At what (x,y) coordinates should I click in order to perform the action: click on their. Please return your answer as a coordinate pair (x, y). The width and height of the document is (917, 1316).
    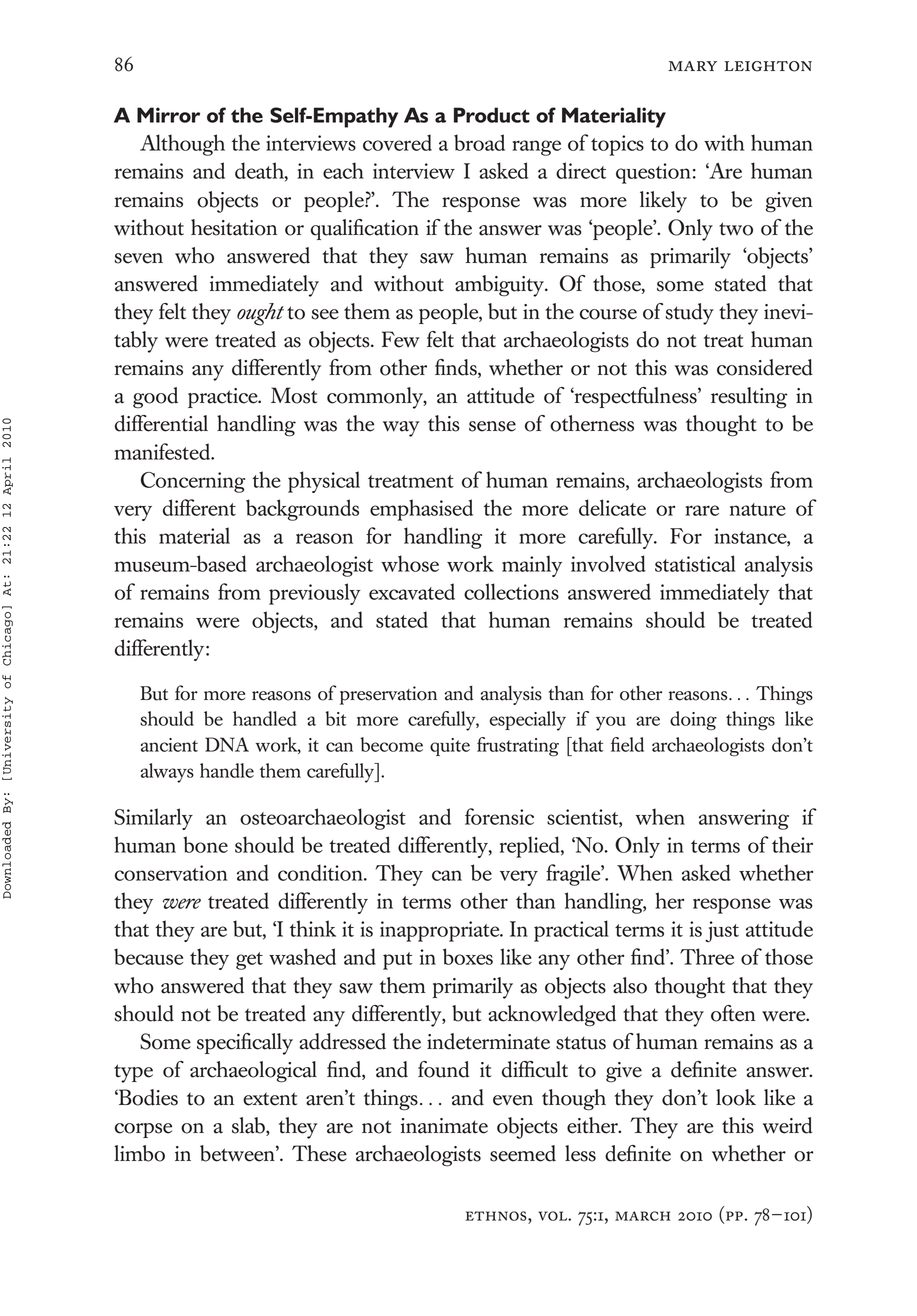
    Looking at the image, I should click on (792, 844).
